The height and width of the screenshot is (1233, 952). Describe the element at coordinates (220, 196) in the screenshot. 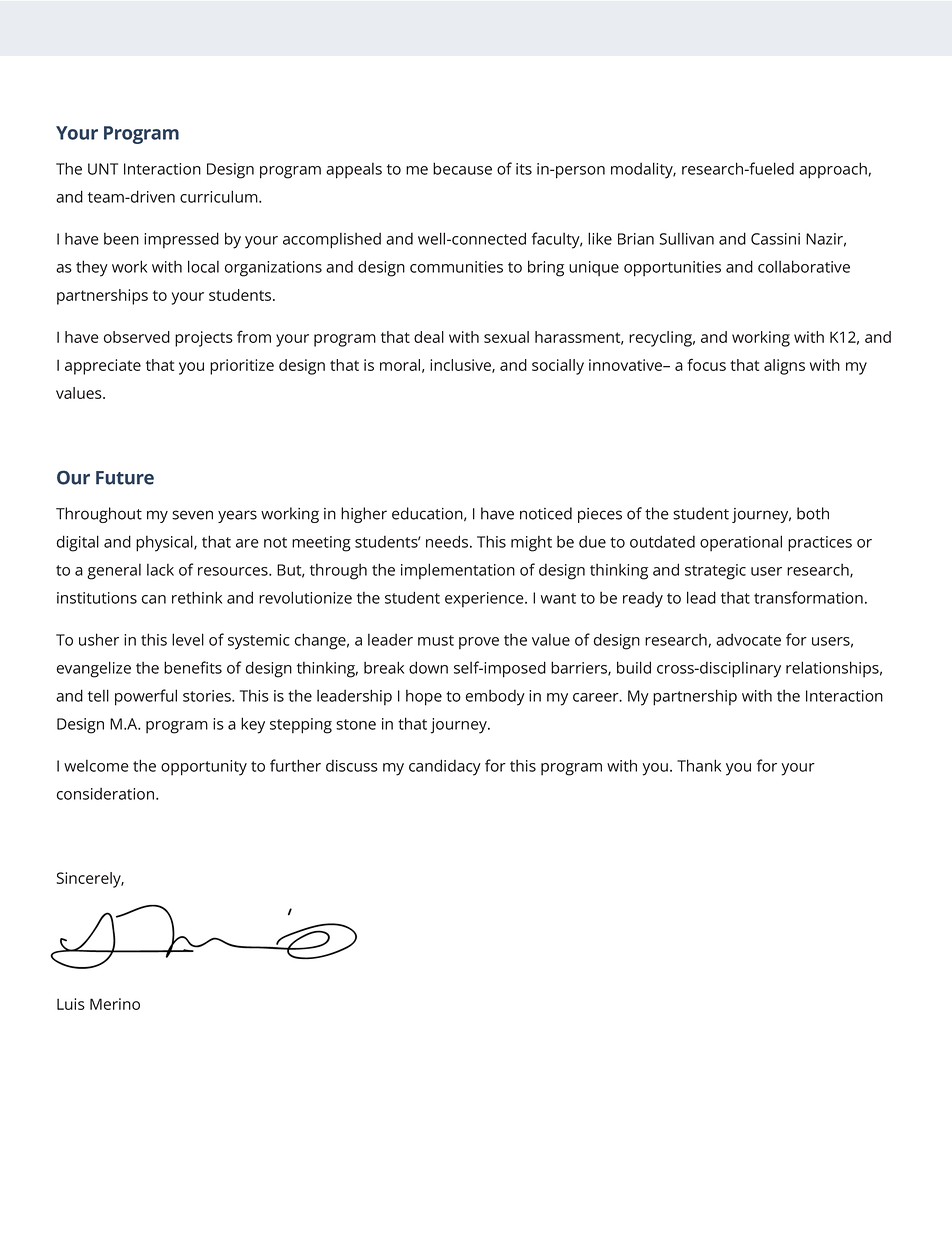

I see `curriculum` at that location.
